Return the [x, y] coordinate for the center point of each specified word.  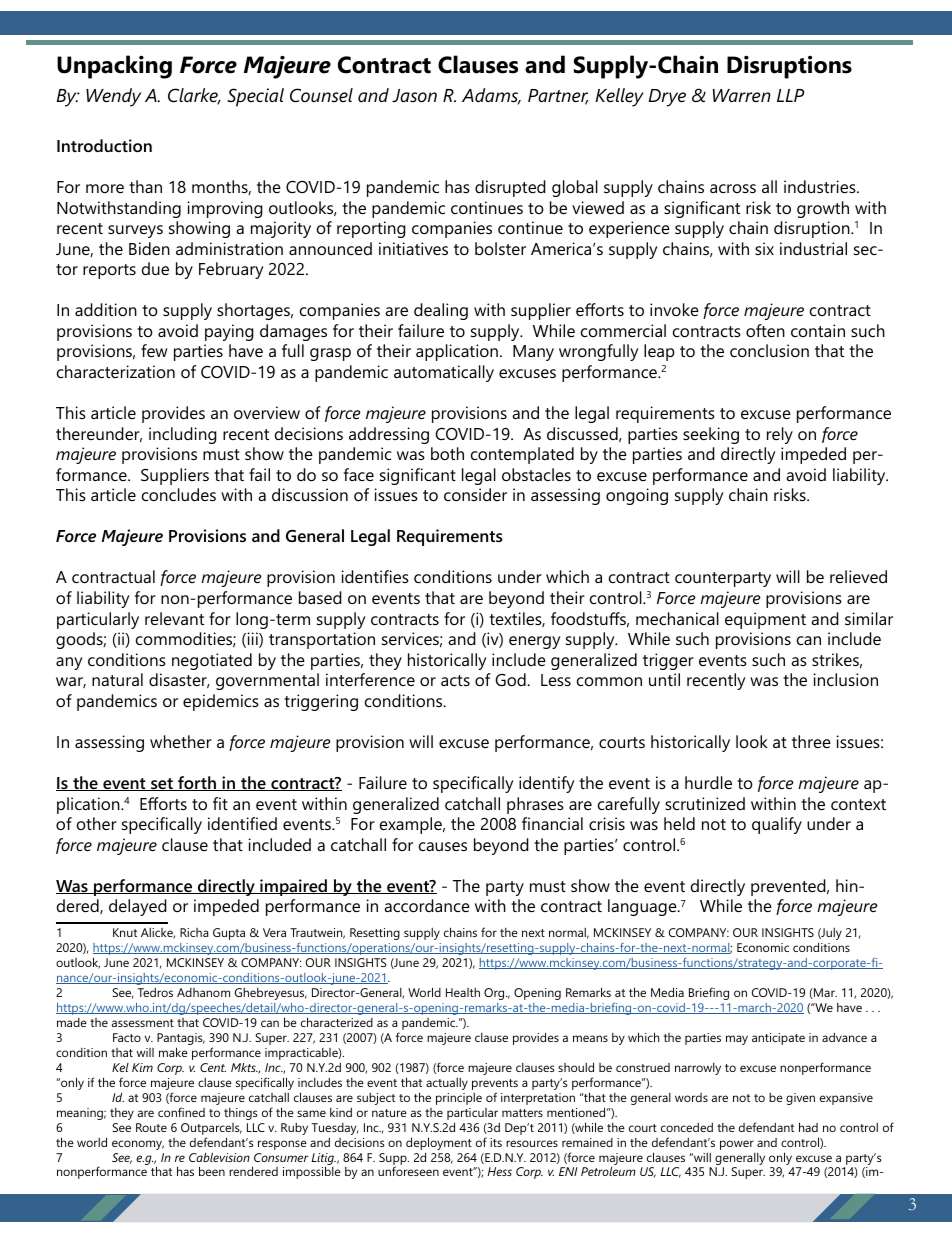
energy [534, 642]
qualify [777, 825]
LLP [790, 95]
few [154, 350]
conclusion [769, 350]
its [496, 1142]
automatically [444, 373]
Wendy [113, 97]
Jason [414, 96]
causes [443, 846]
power [737, 1145]
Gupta [229, 934]
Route [151, 1127]
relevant [174, 618]
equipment [765, 620]
